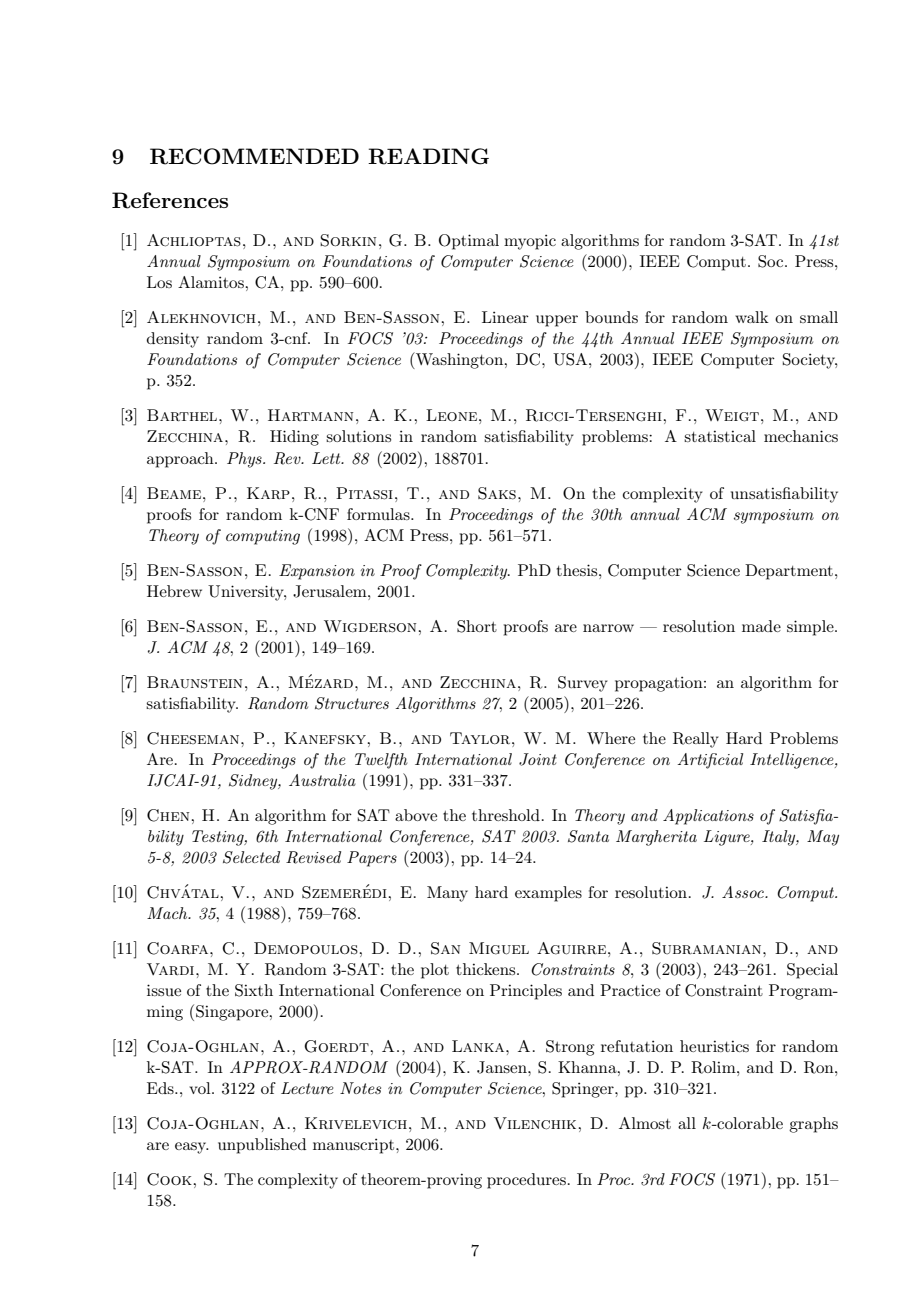 Image resolution: width=924 pixels, height=1308 pixels. What do you see at coordinates (251, 857) in the image?
I see `Selected` at bounding box center [251, 857].
